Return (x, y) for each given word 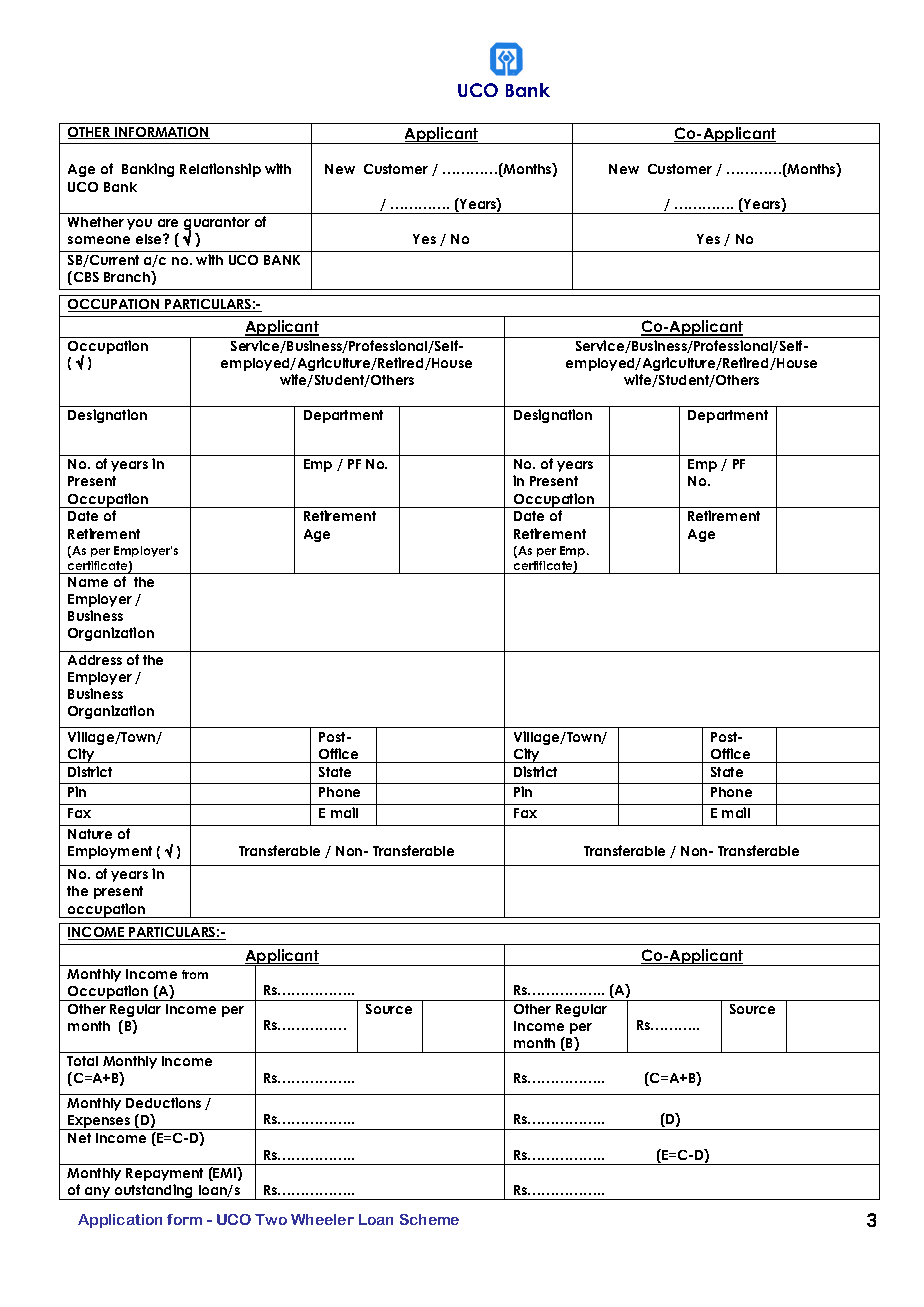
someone (99, 240)
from (195, 974)
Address (95, 660)
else (150, 239)
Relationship (220, 170)
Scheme (429, 1219)
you (139, 224)
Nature (90, 834)
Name (88, 582)
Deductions (163, 1102)
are (168, 223)
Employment (110, 852)
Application (120, 1221)
